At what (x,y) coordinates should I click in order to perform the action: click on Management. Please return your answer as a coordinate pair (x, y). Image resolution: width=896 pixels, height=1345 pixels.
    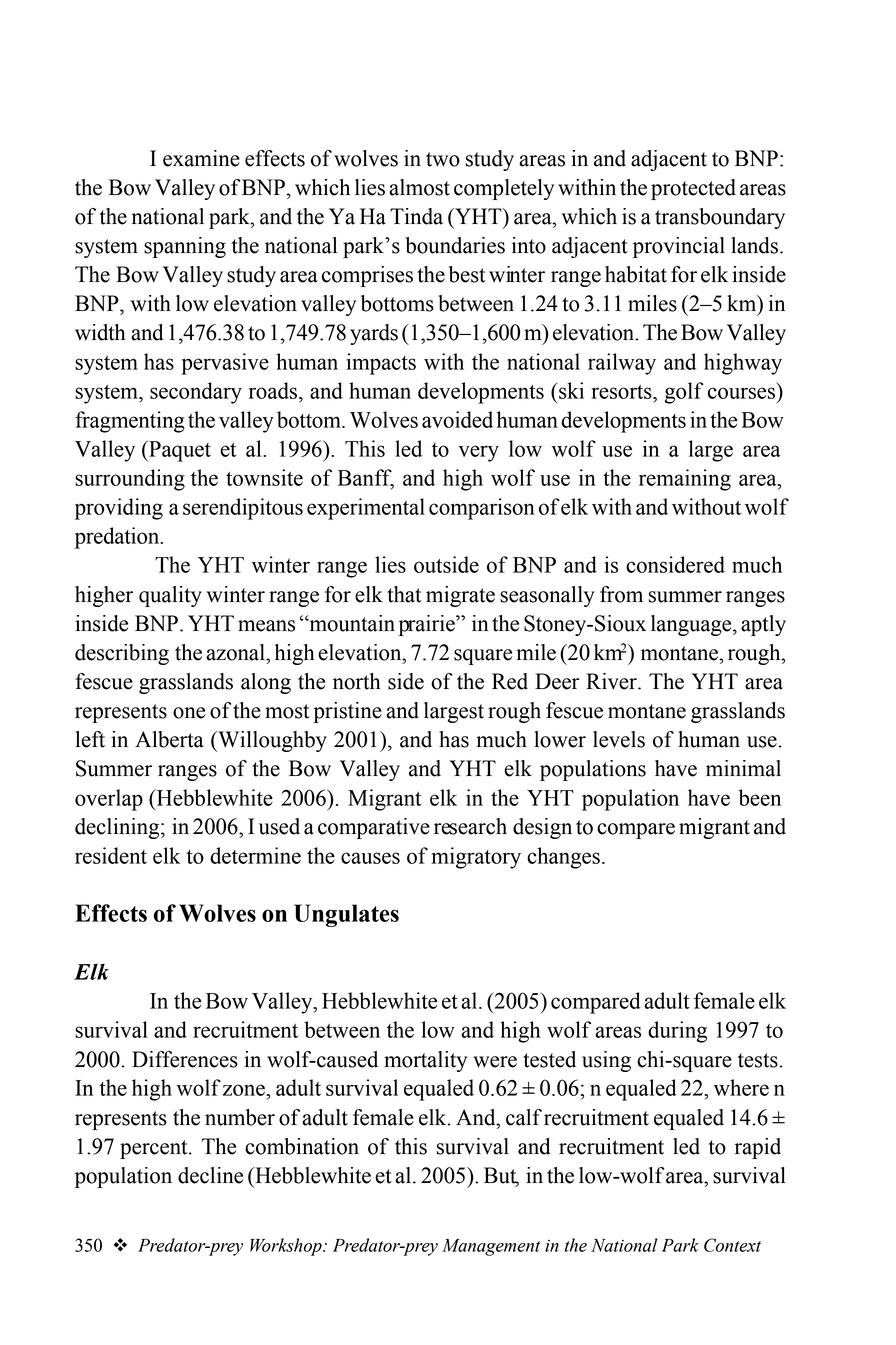
    Looking at the image, I should click on (491, 1247).
